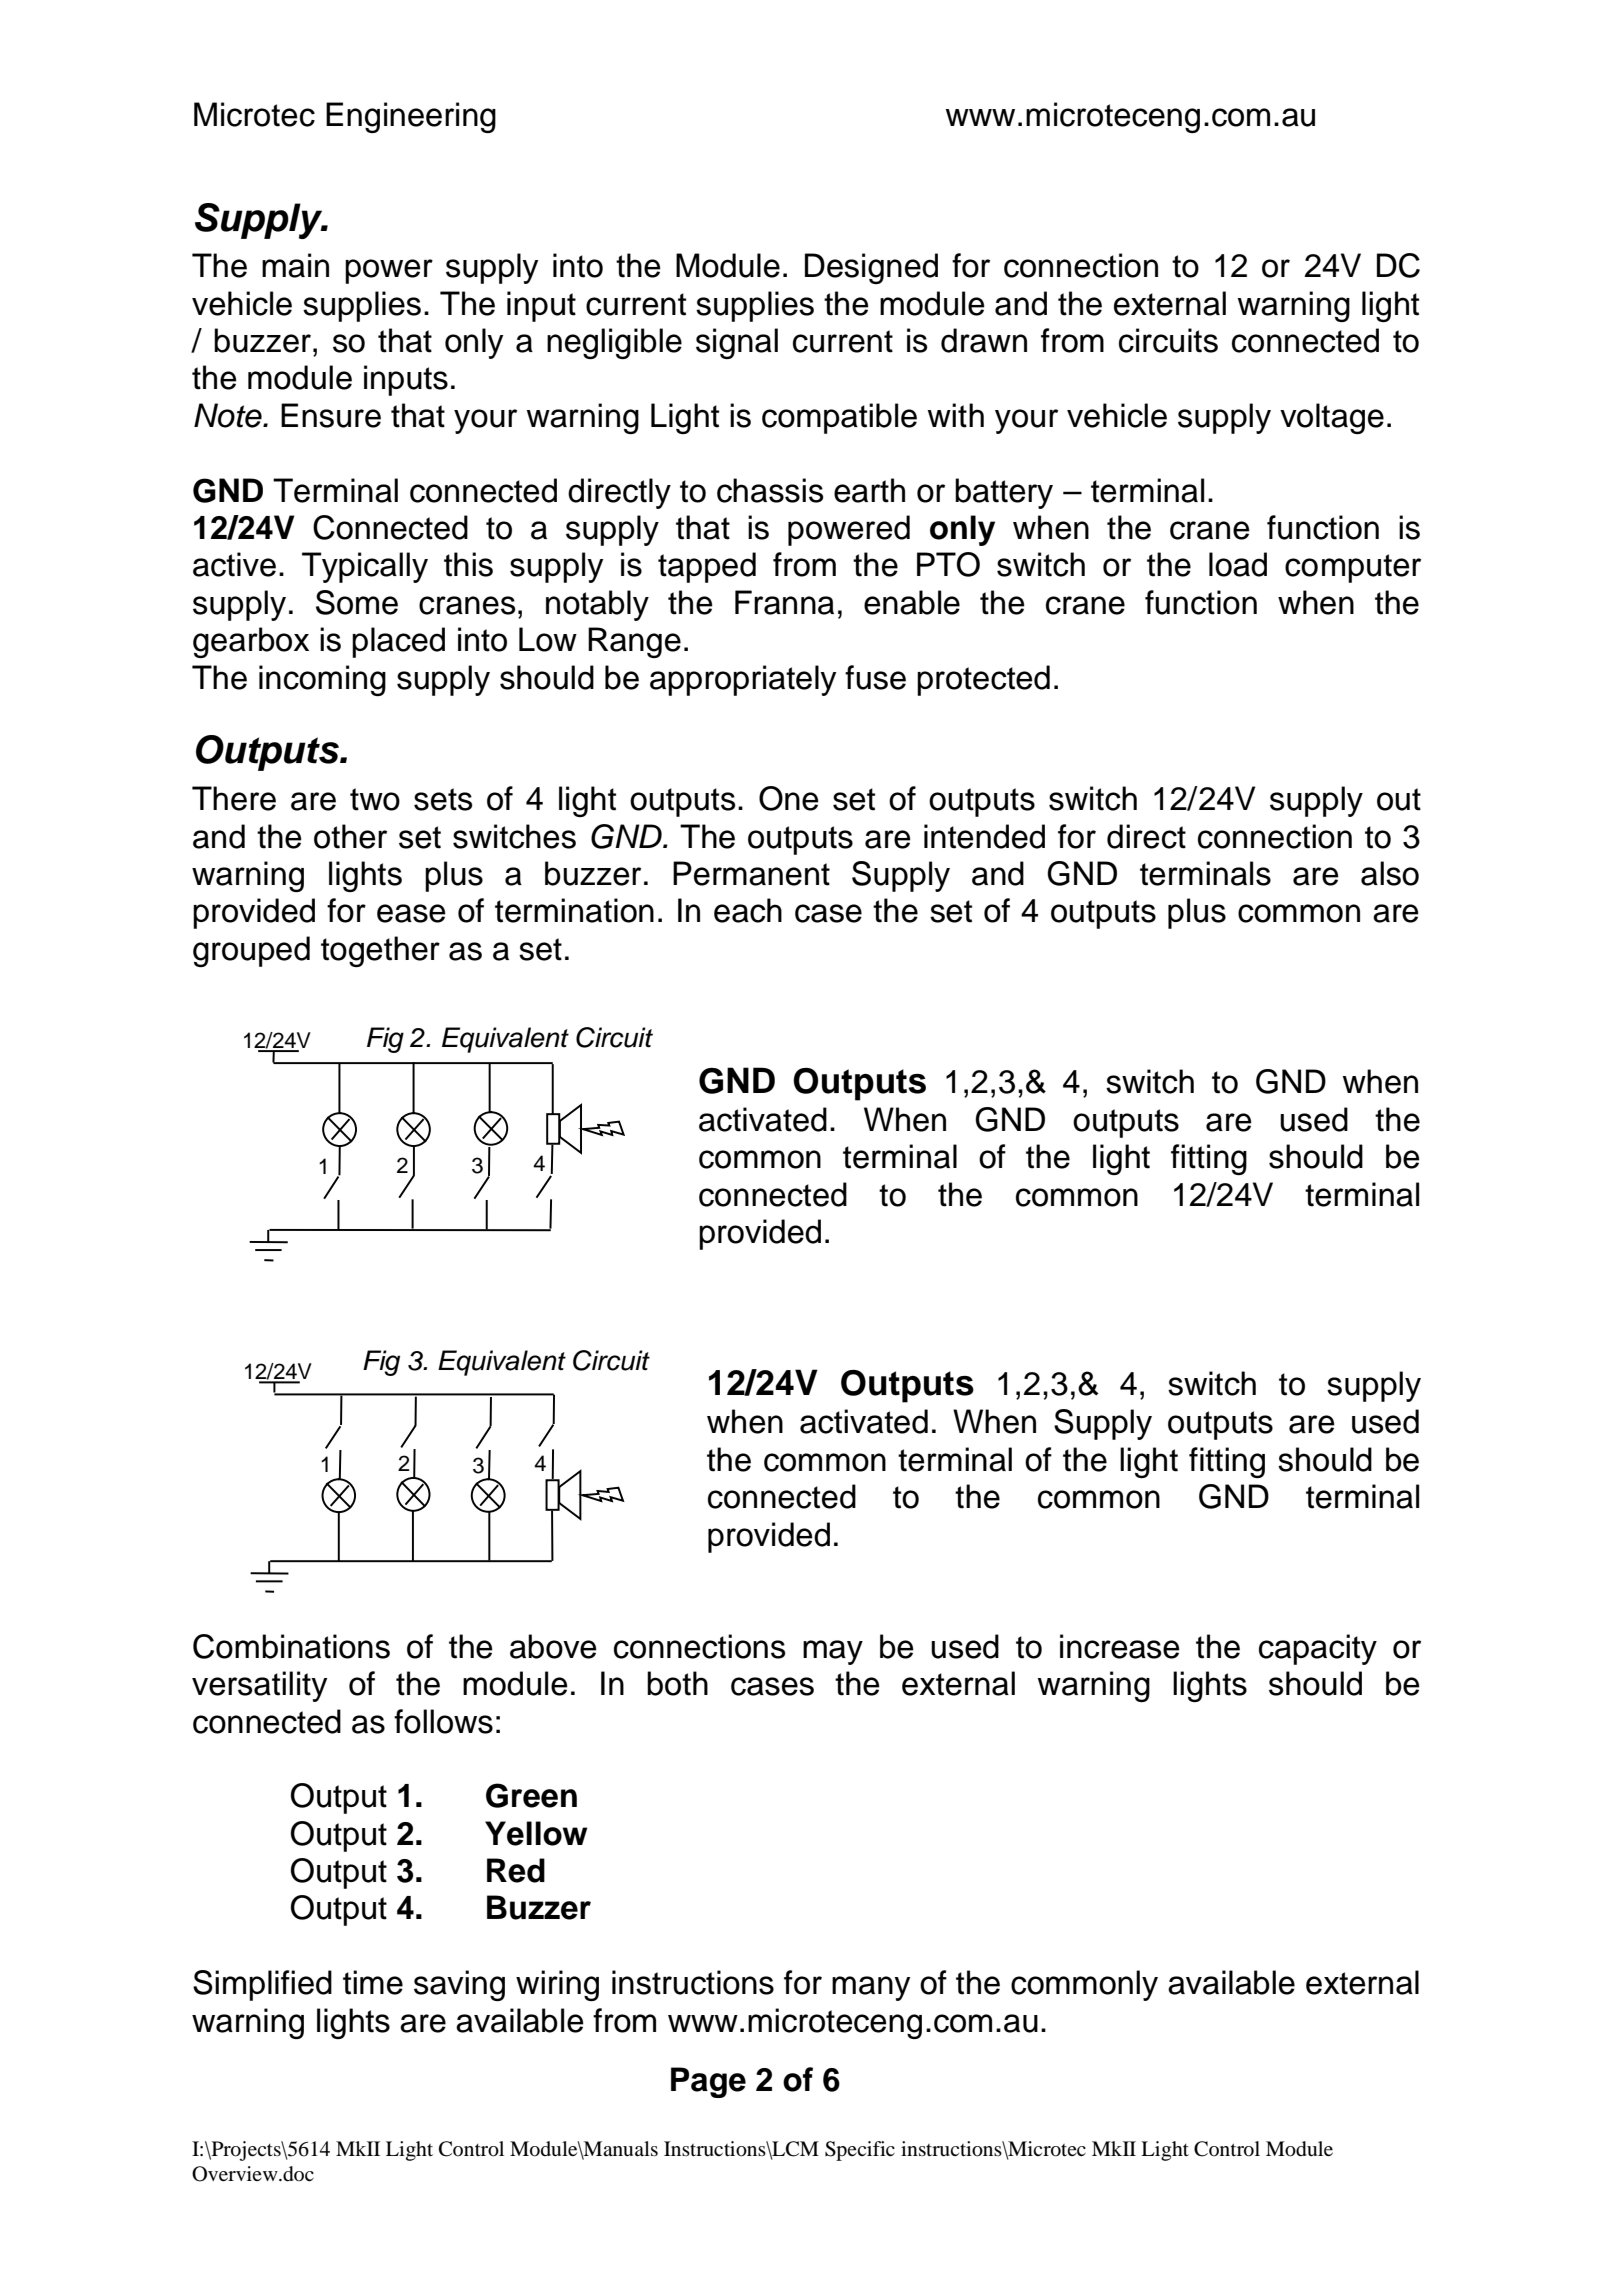 The width and height of the image is (1613, 2281). Describe the element at coordinates (871, 268) in the image. I see `Designed` at that location.
